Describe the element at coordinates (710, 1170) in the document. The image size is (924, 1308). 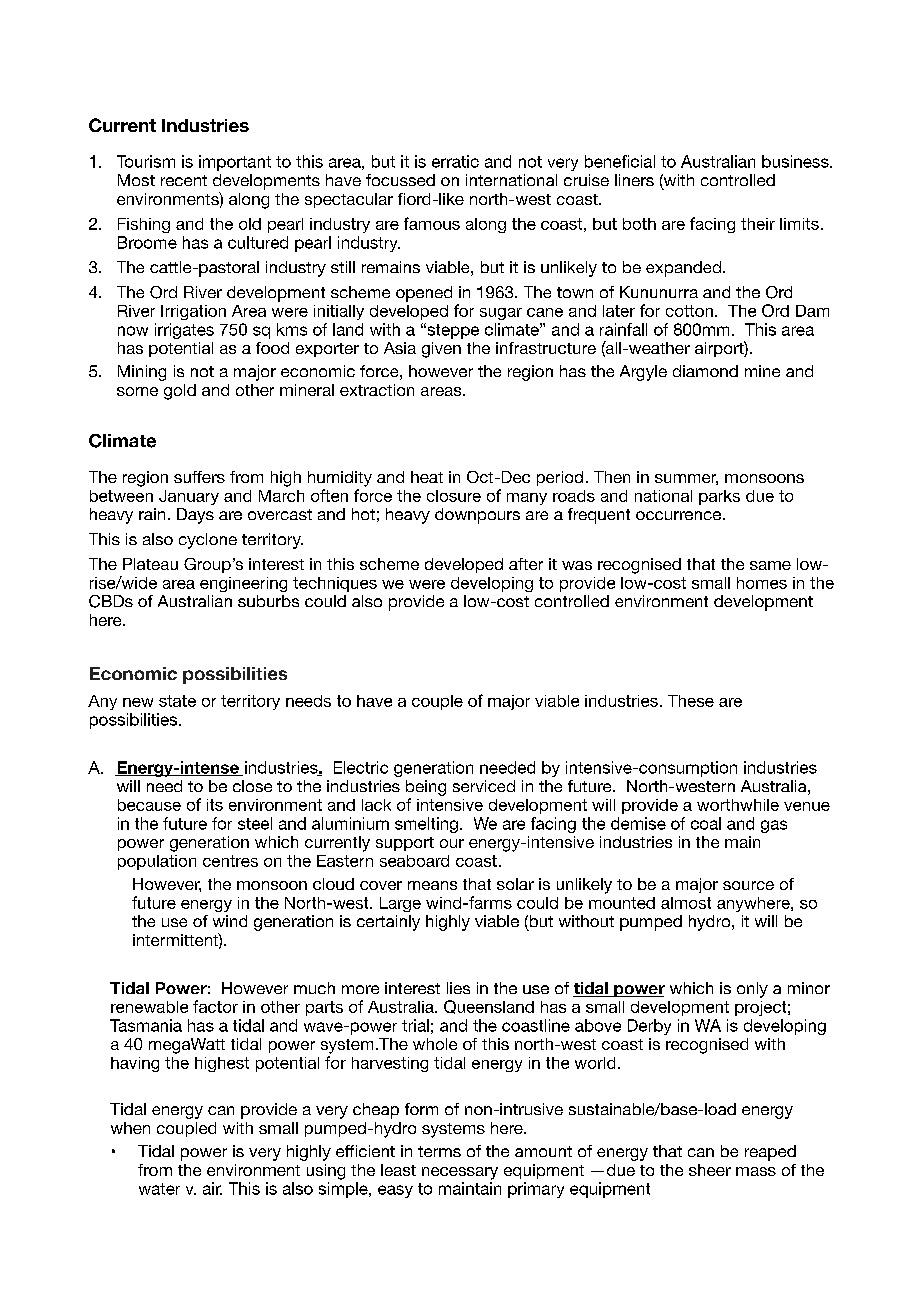
I see `sheer` at that location.
